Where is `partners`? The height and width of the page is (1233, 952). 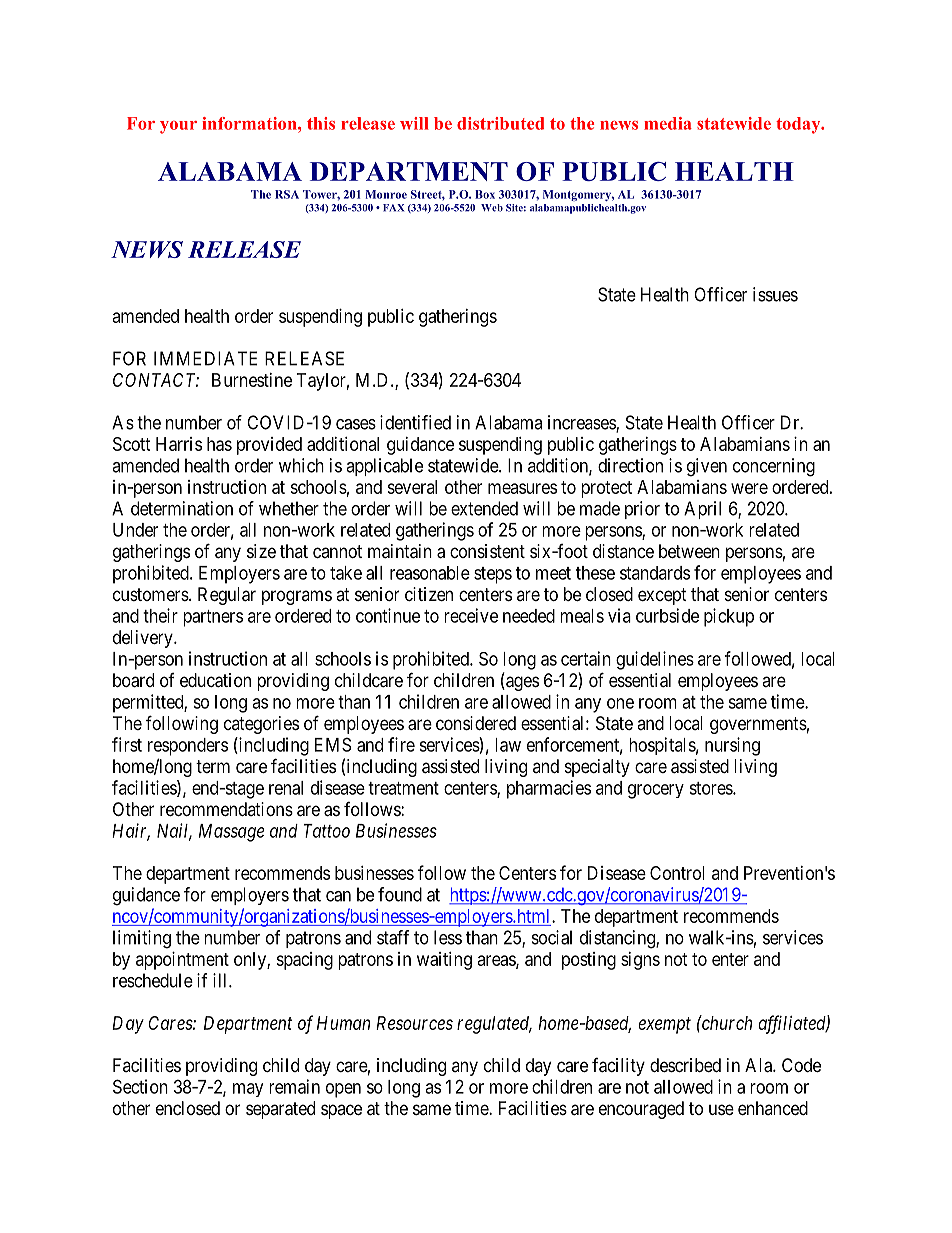
partners is located at coordinates (213, 618).
